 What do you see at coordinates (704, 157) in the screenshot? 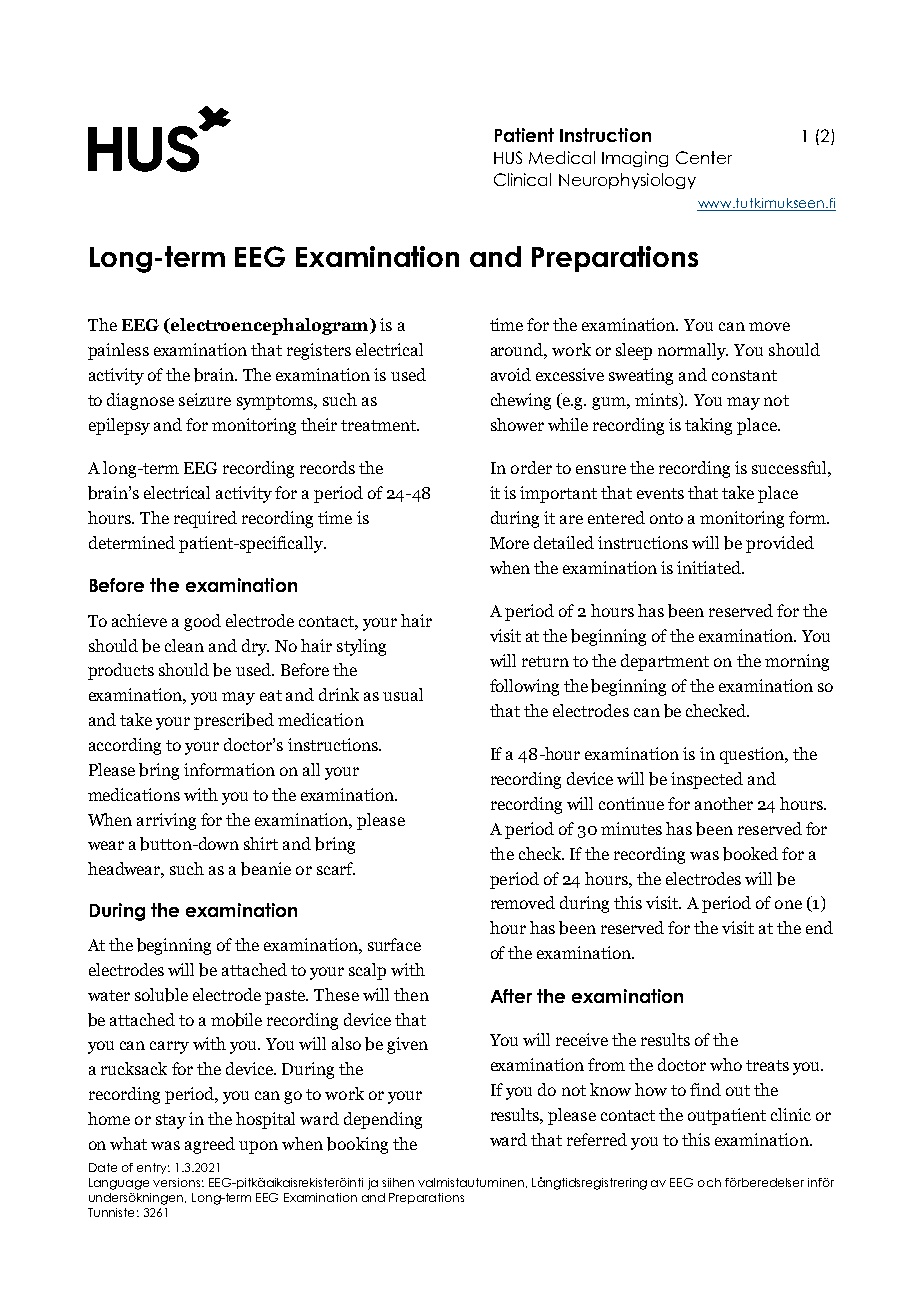
I see `Center` at bounding box center [704, 157].
